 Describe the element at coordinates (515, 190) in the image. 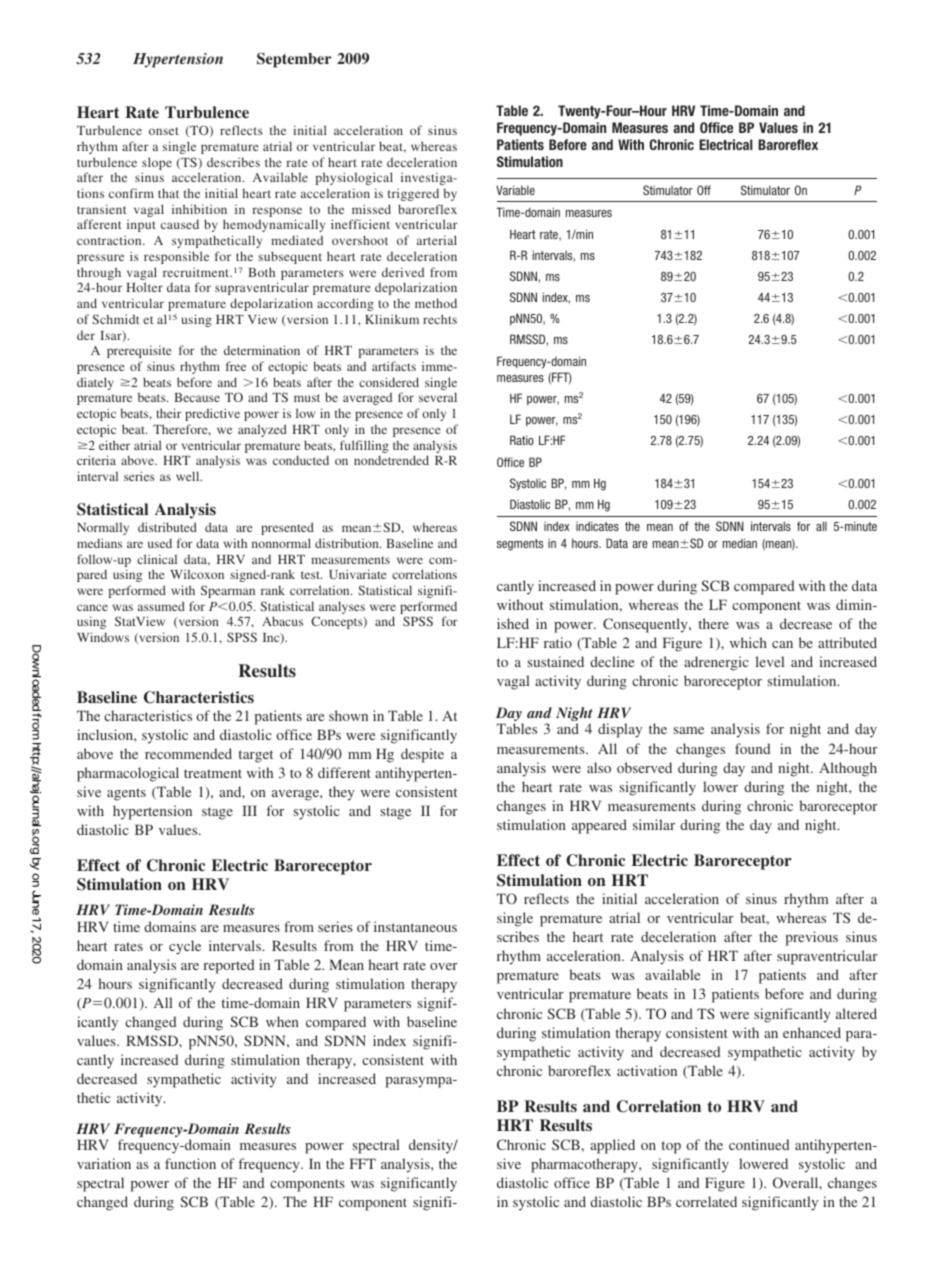

I see `Variable` at that location.
